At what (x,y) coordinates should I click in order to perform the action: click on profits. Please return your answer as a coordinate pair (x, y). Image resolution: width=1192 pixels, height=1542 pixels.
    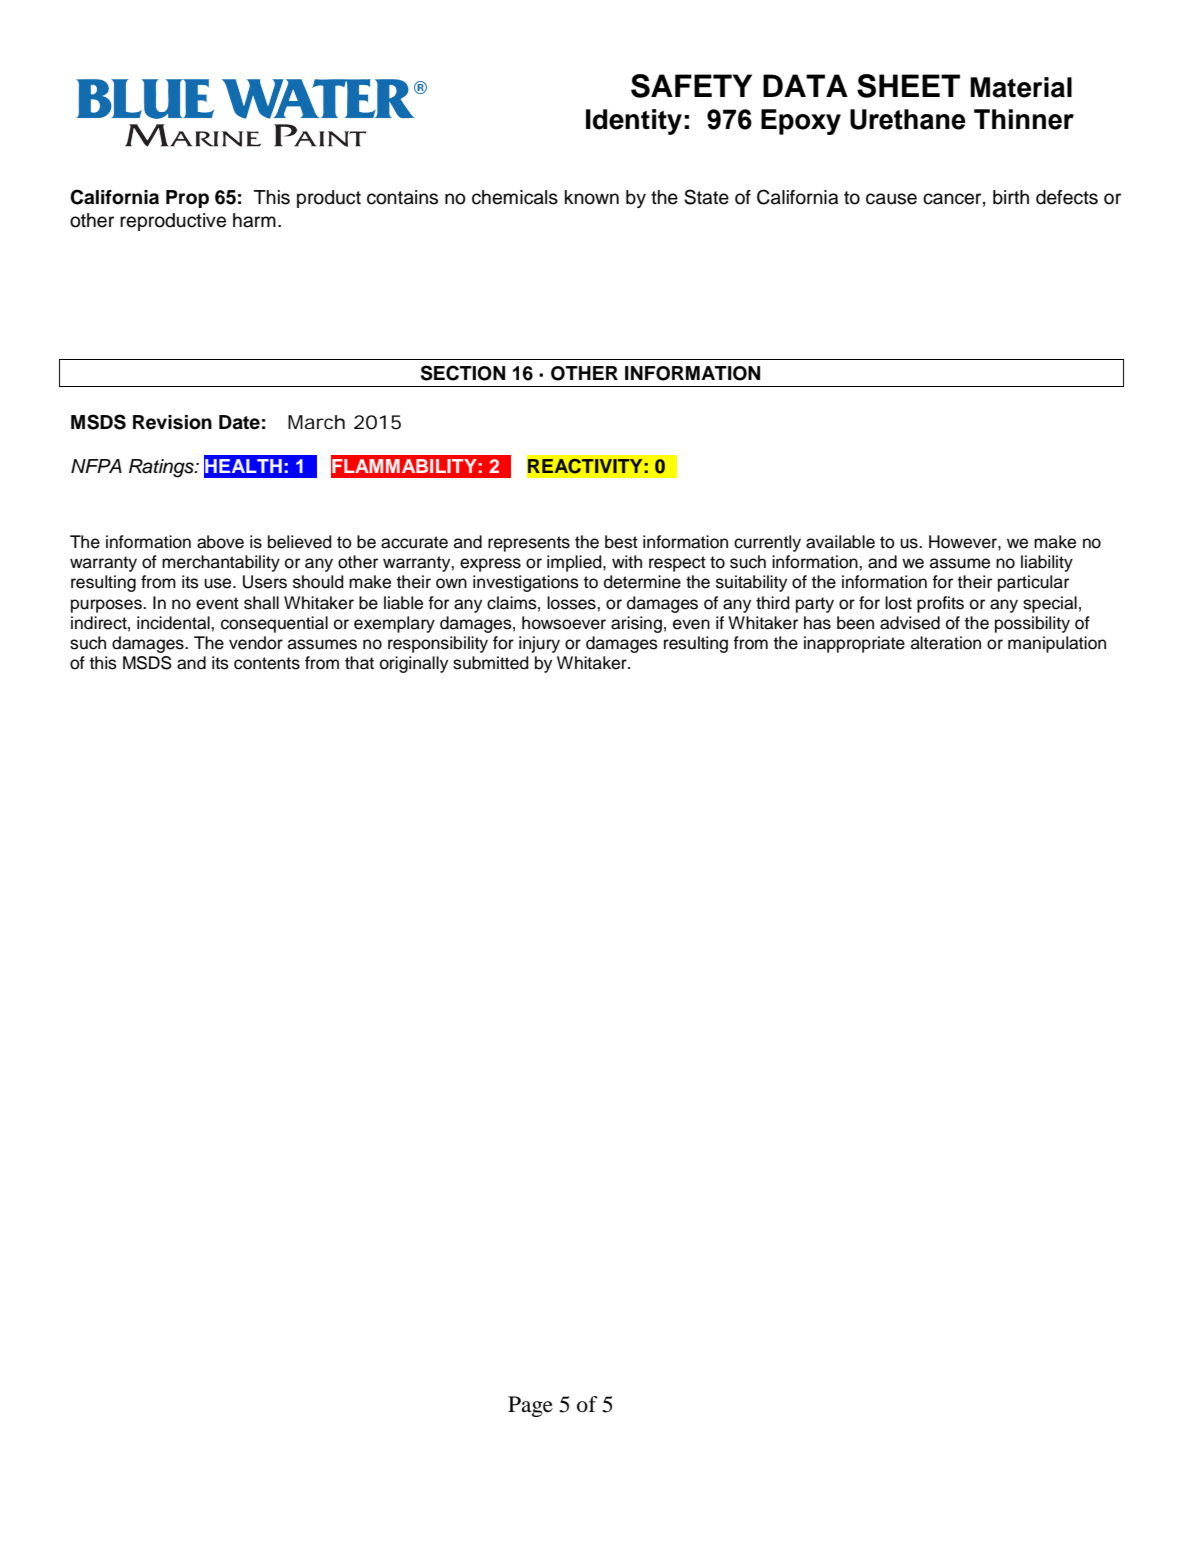
    Looking at the image, I should click on (940, 604).
